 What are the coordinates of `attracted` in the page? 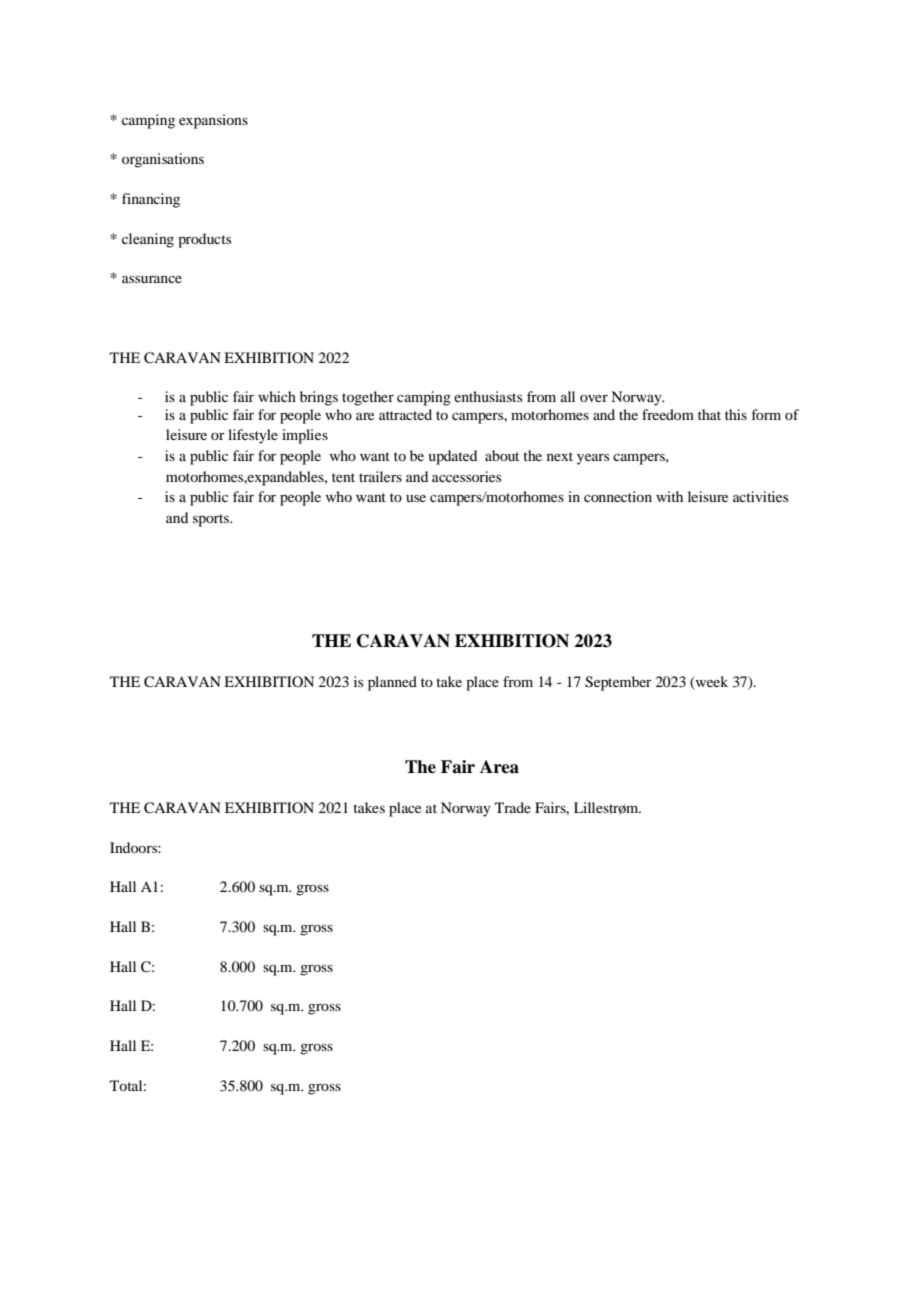 It's located at (405, 414).
